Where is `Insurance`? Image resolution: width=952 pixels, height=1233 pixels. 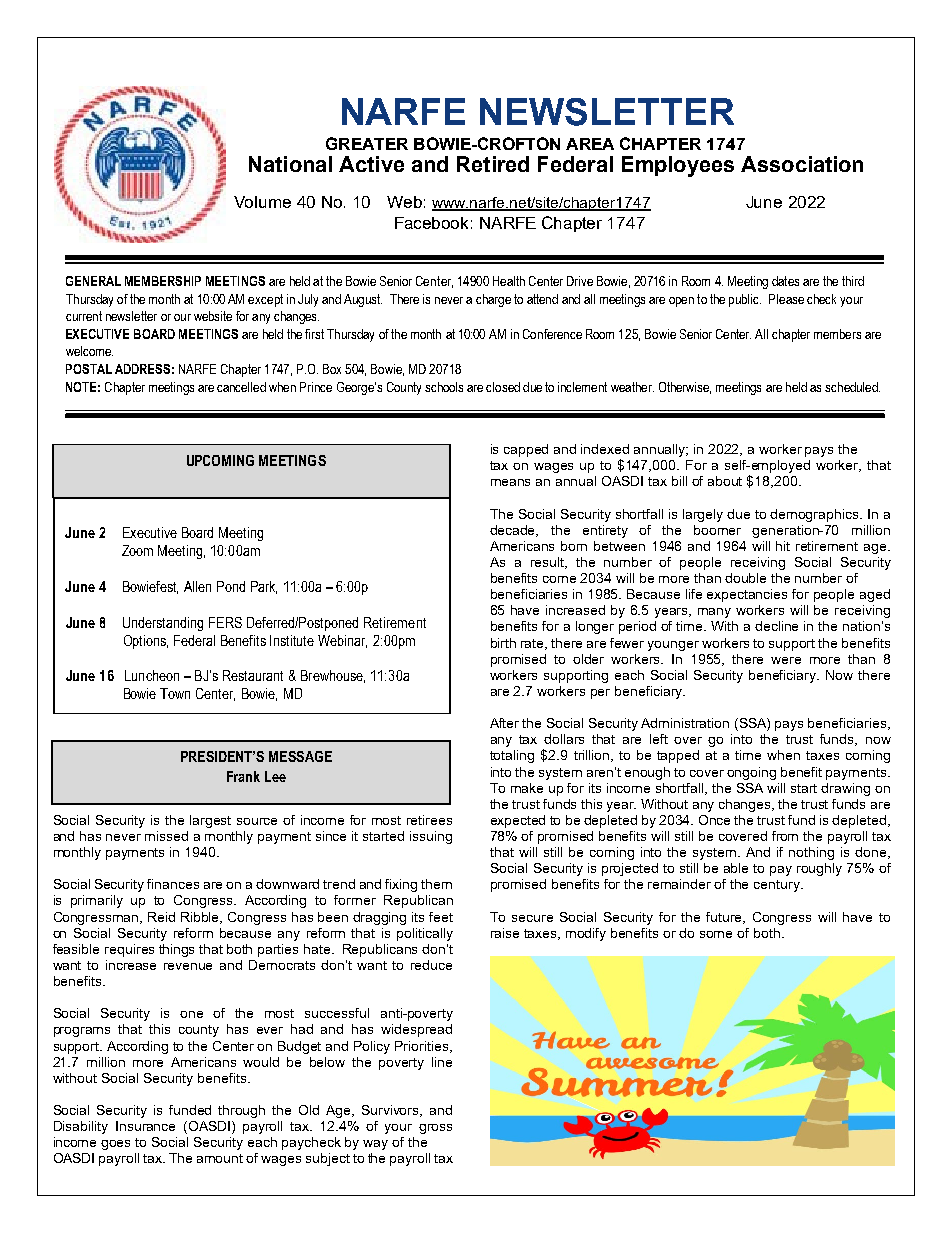 Insurance is located at coordinates (145, 1126).
